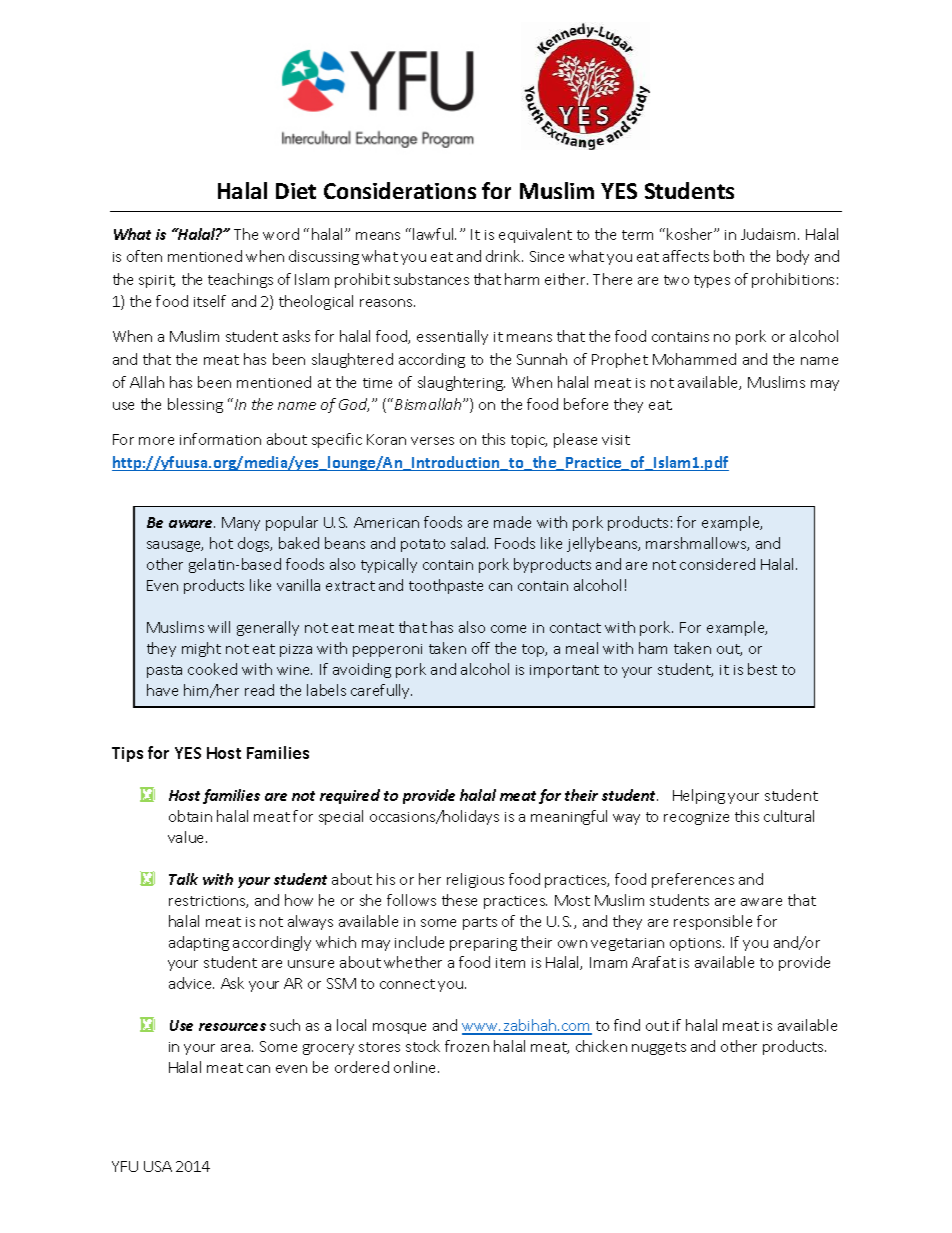 This screenshot has width=952, height=1233. Describe the element at coordinates (694, 359) in the screenshot. I see `Mohammed` at that location.
